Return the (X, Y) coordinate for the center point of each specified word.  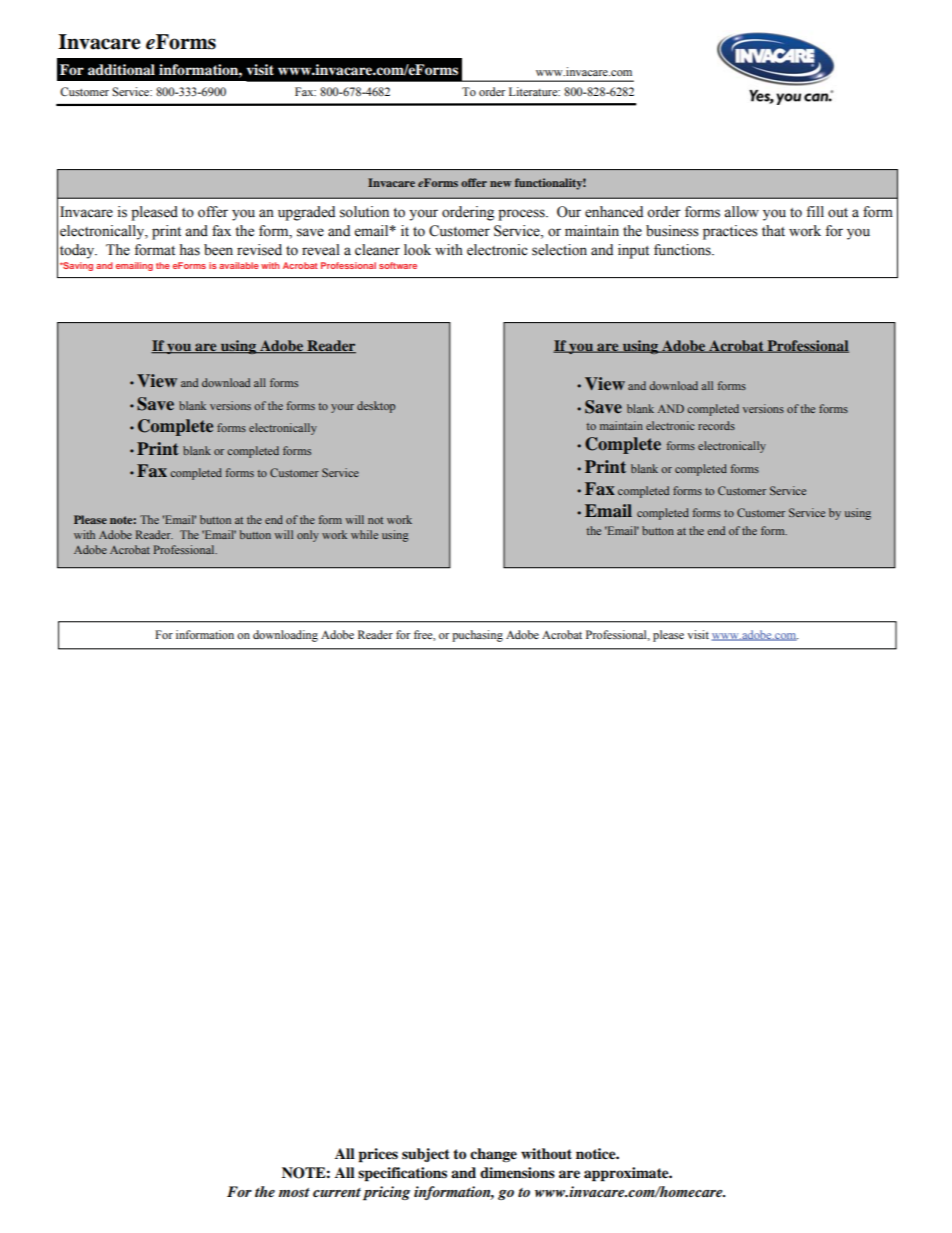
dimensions (517, 1172)
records (716, 425)
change (493, 1155)
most (294, 1192)
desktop (376, 407)
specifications (402, 1174)
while (364, 534)
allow (741, 212)
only (308, 536)
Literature (534, 91)
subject (426, 1155)
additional (121, 69)
